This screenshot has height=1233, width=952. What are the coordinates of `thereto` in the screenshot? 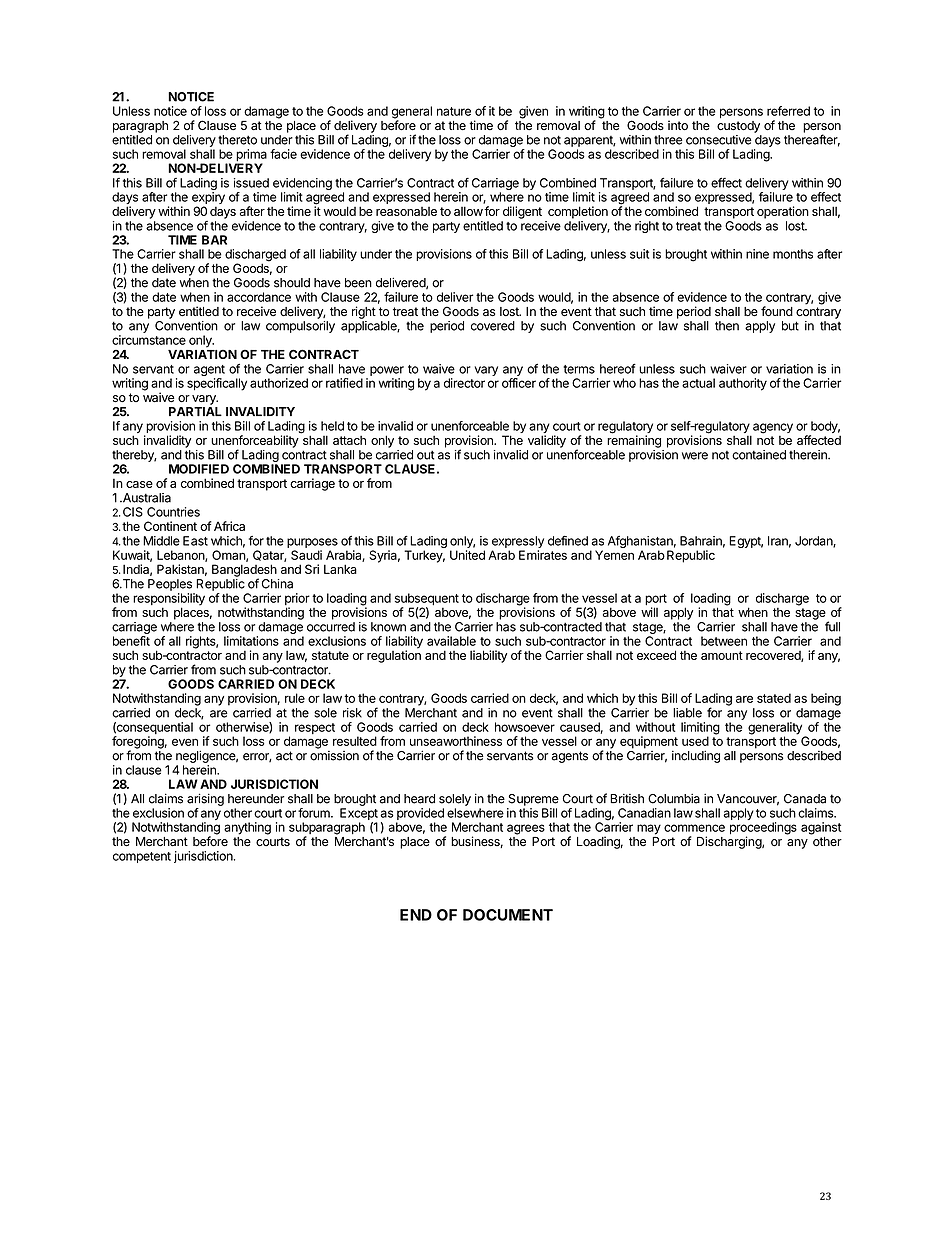 It's located at (237, 140).
